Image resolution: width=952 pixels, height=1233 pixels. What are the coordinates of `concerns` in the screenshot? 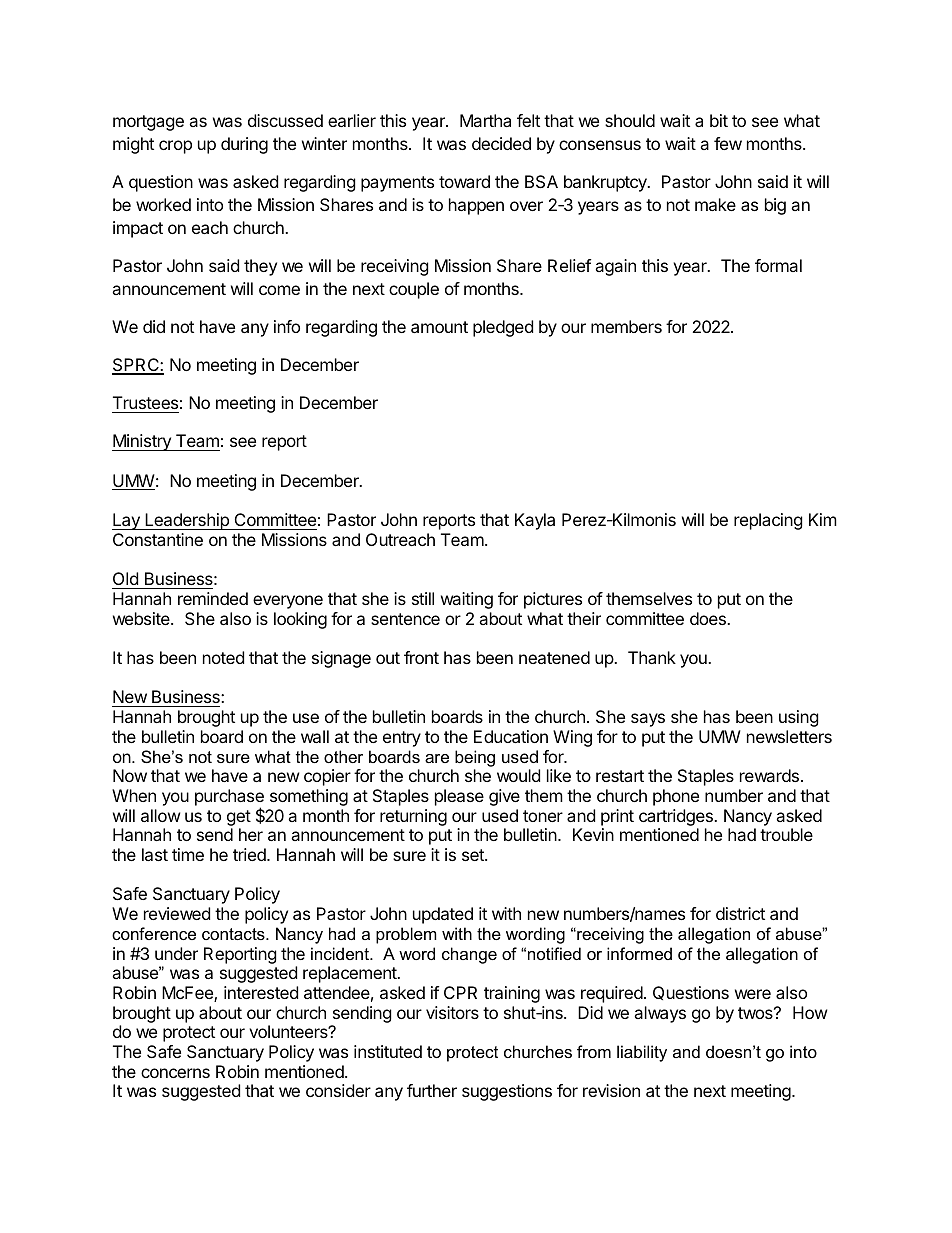 It's located at (175, 1073).
